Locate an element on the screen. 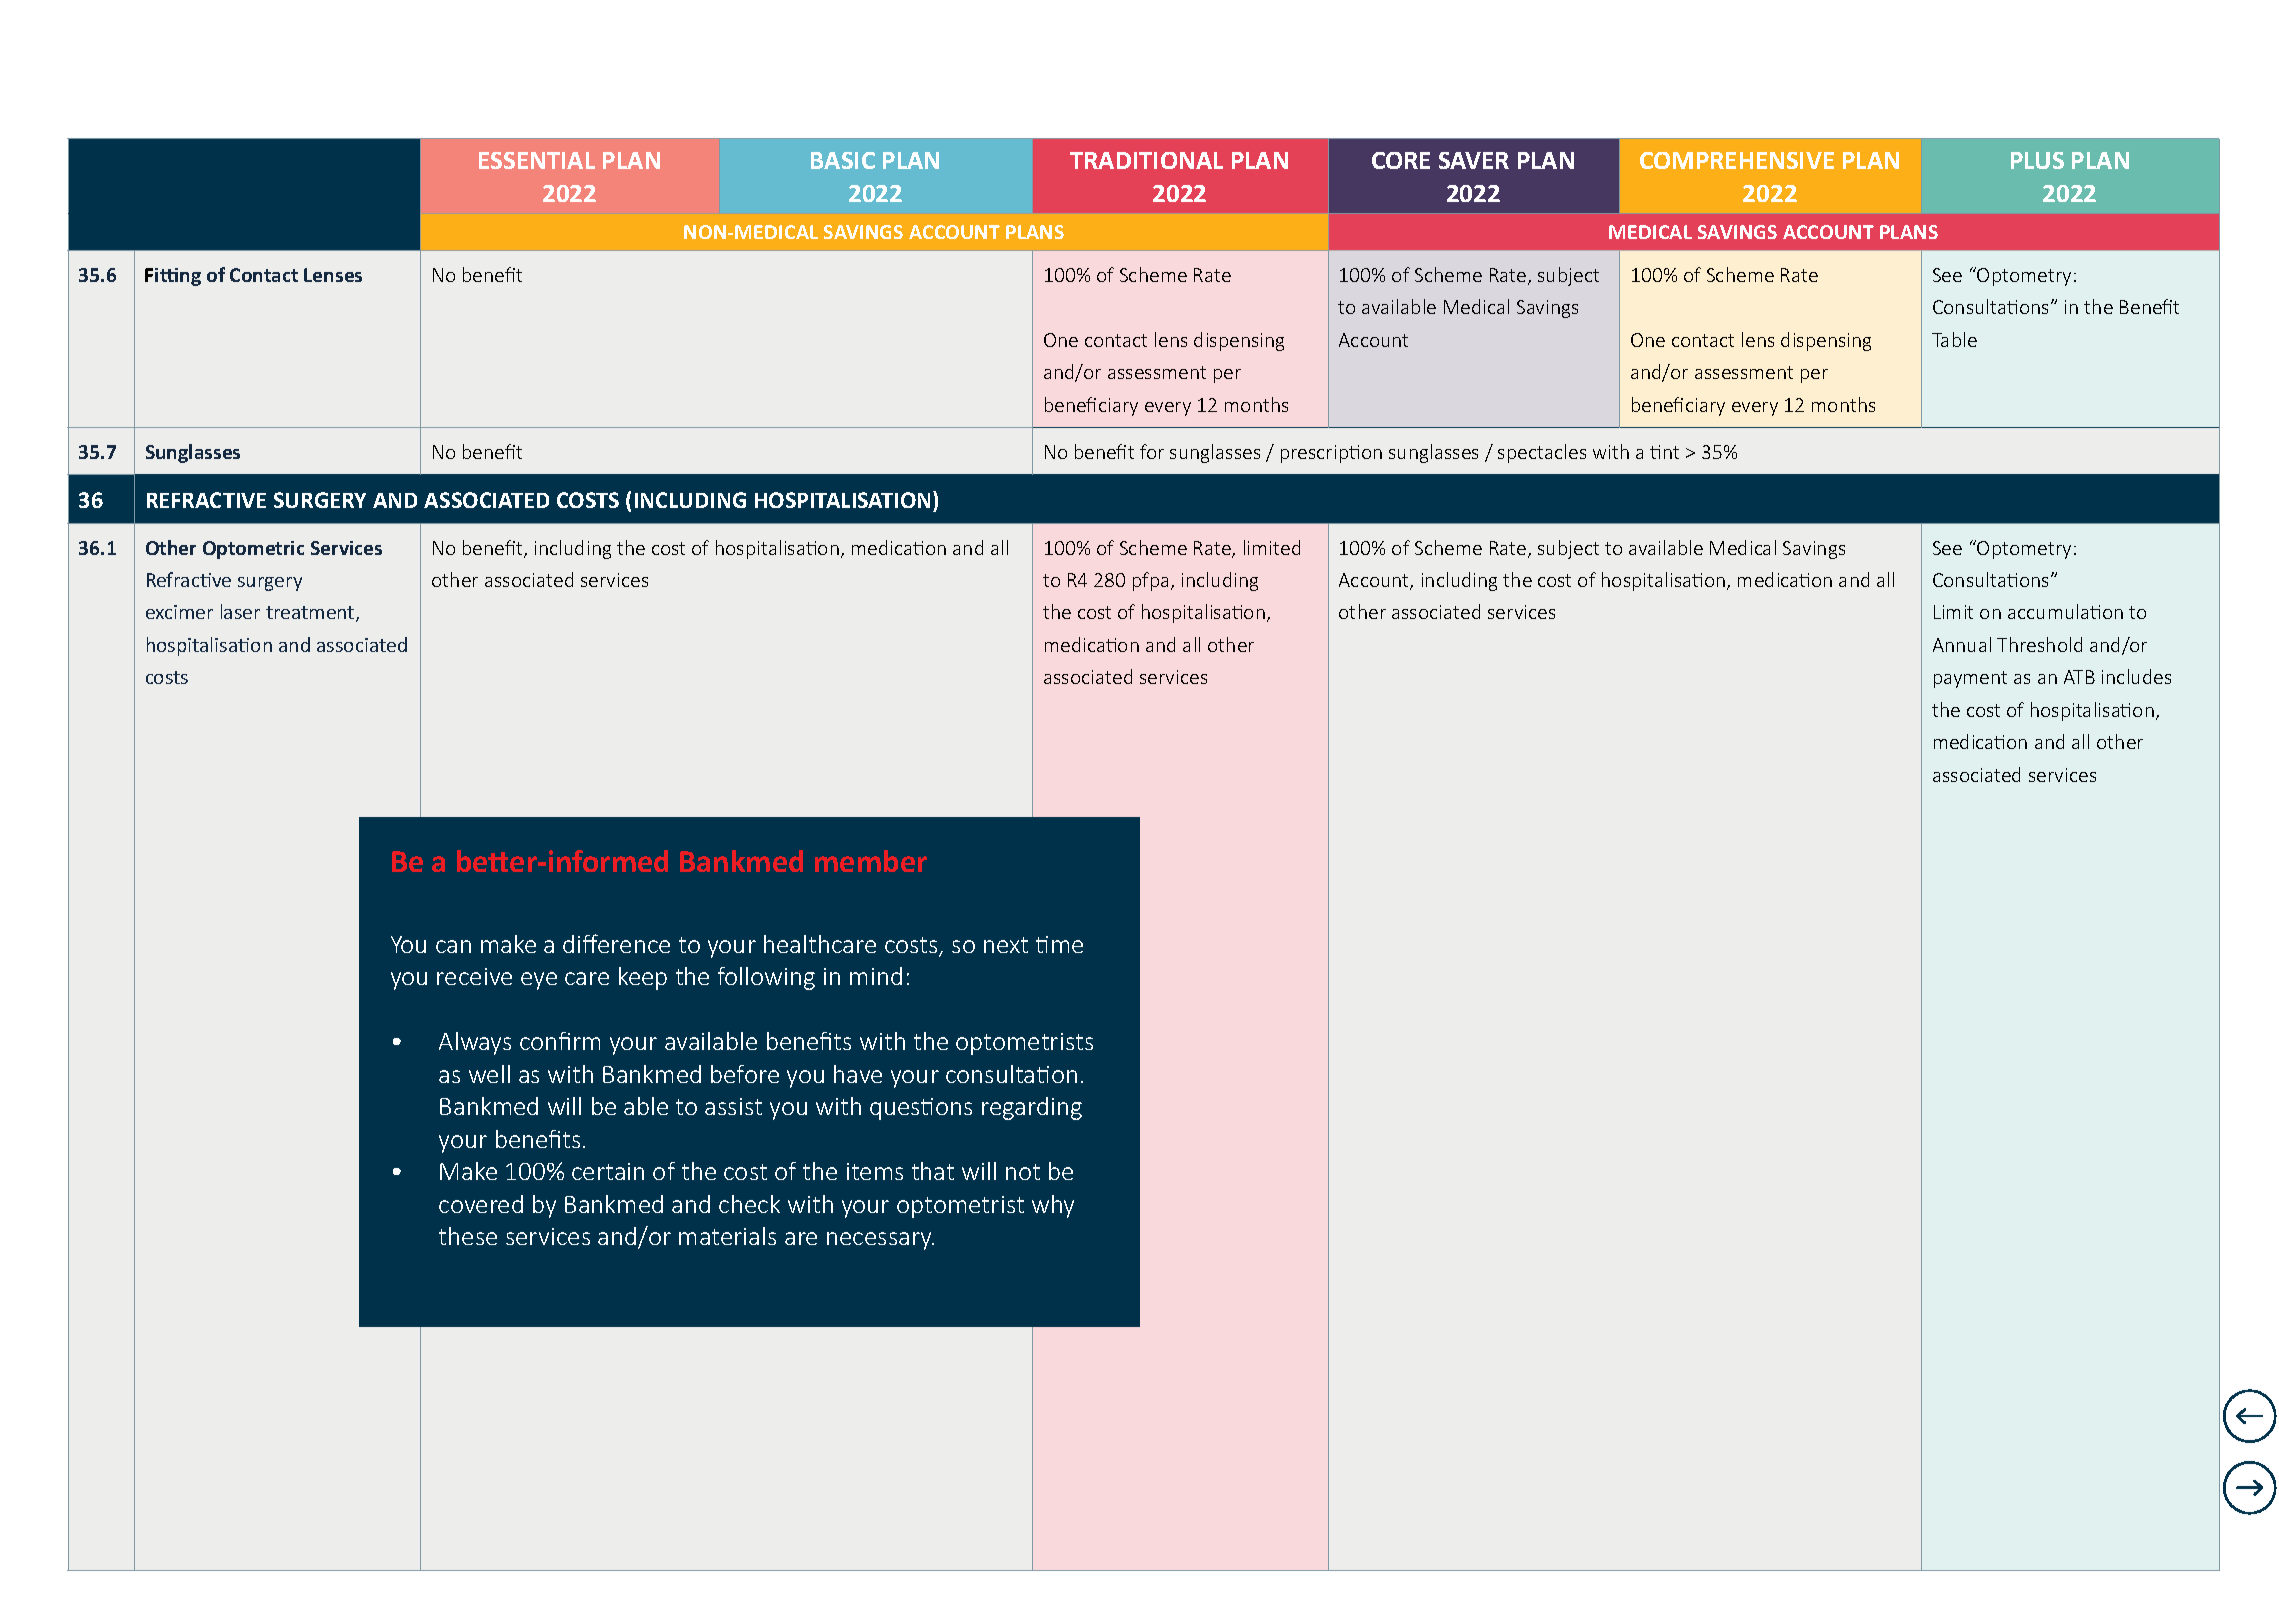  why is located at coordinates (1053, 1206).
